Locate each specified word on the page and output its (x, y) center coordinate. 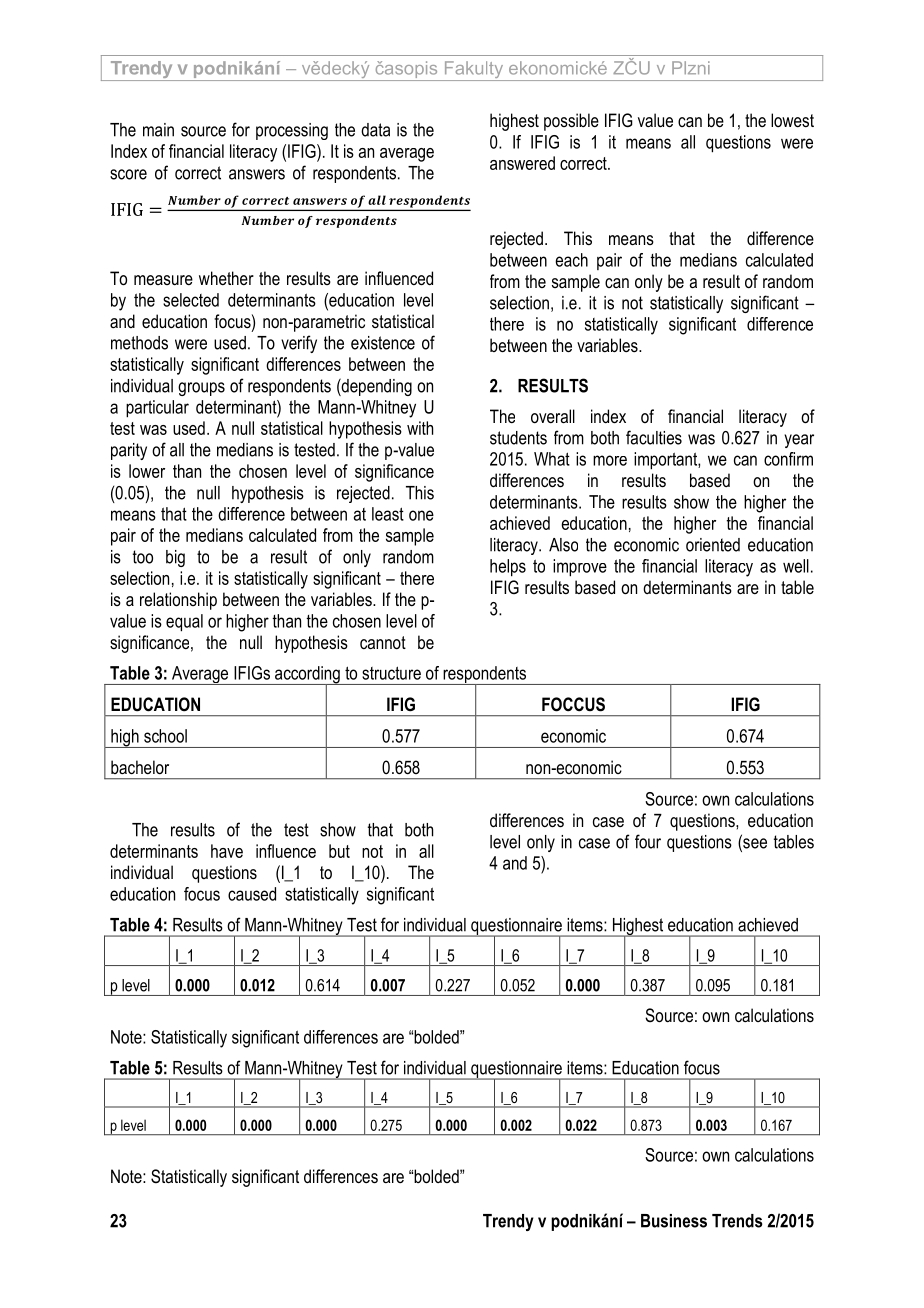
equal (184, 623)
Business (674, 1221)
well (796, 566)
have (227, 851)
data (375, 130)
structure (391, 673)
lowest (792, 120)
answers (257, 174)
